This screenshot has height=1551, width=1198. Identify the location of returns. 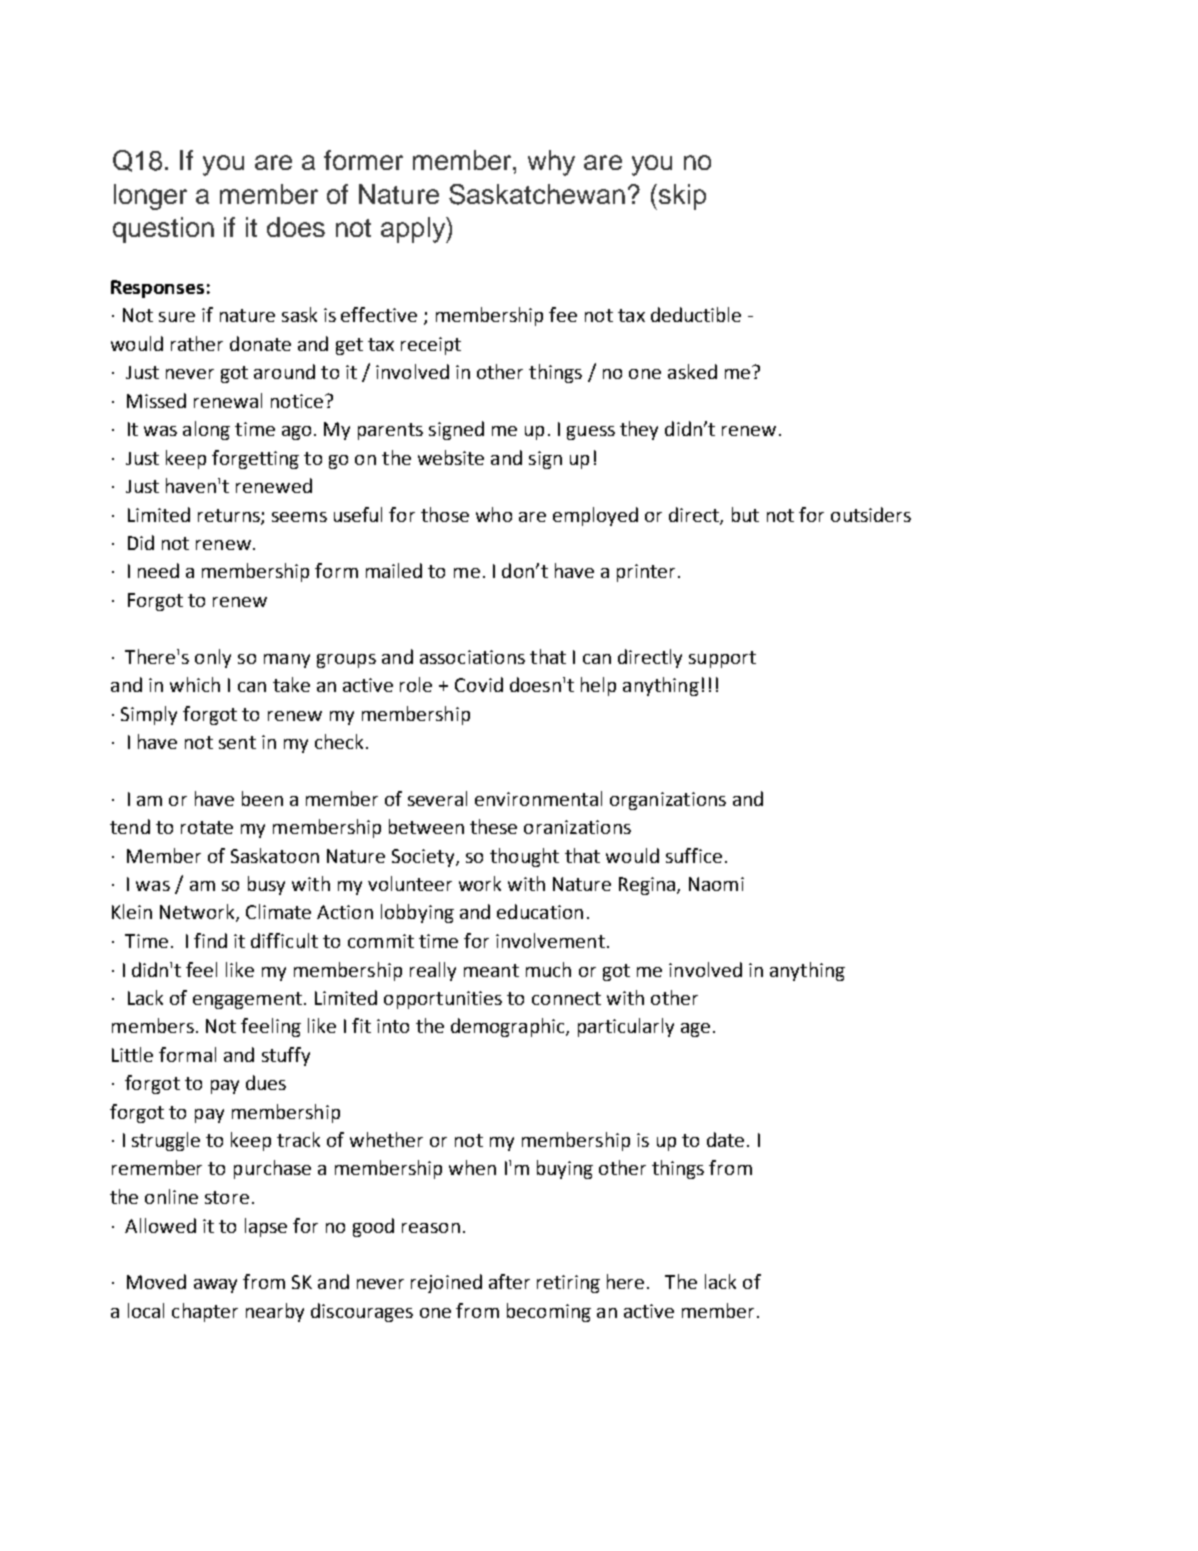
(230, 516).
